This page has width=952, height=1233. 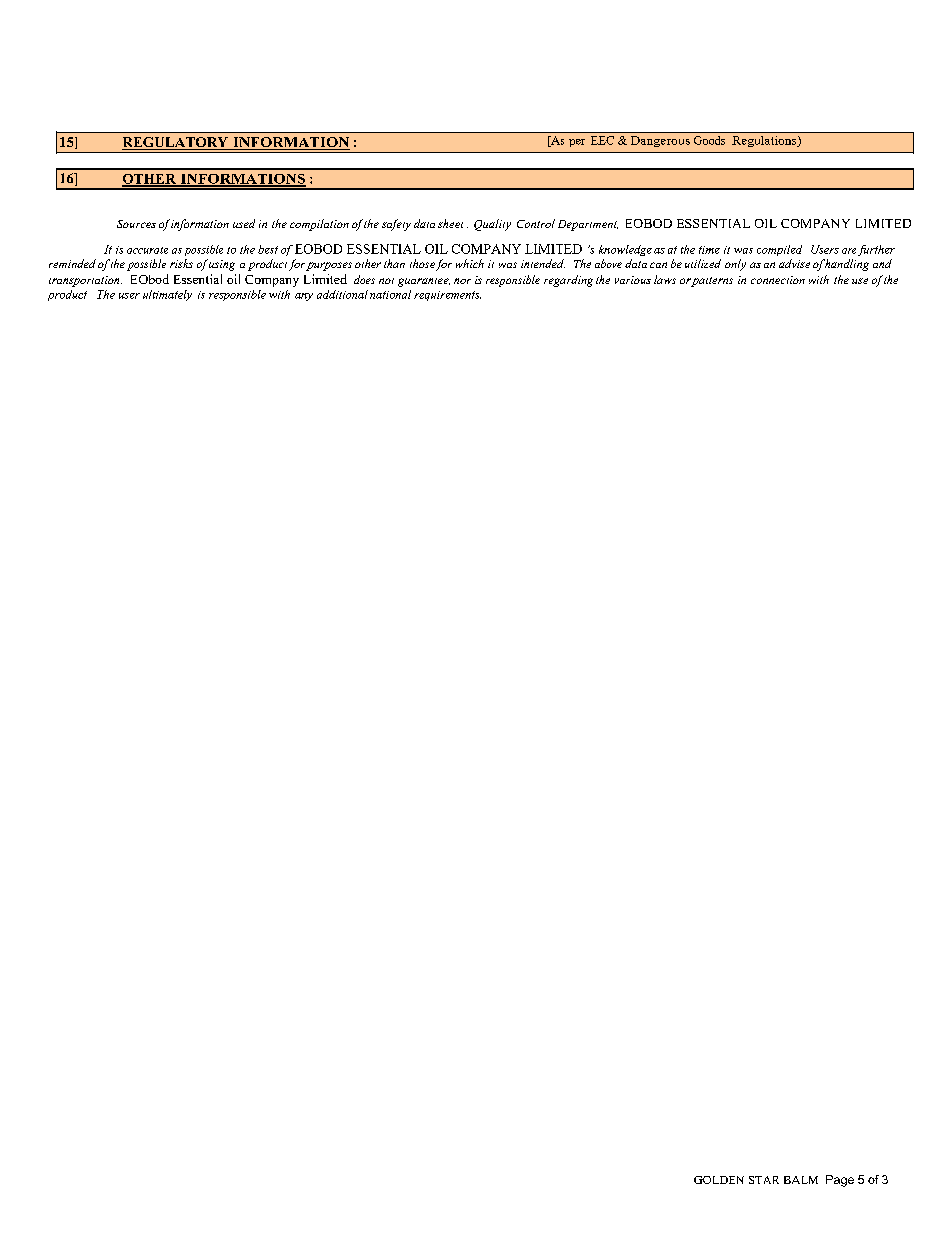 What do you see at coordinates (779, 250) in the page?
I see `compiled` at bounding box center [779, 250].
